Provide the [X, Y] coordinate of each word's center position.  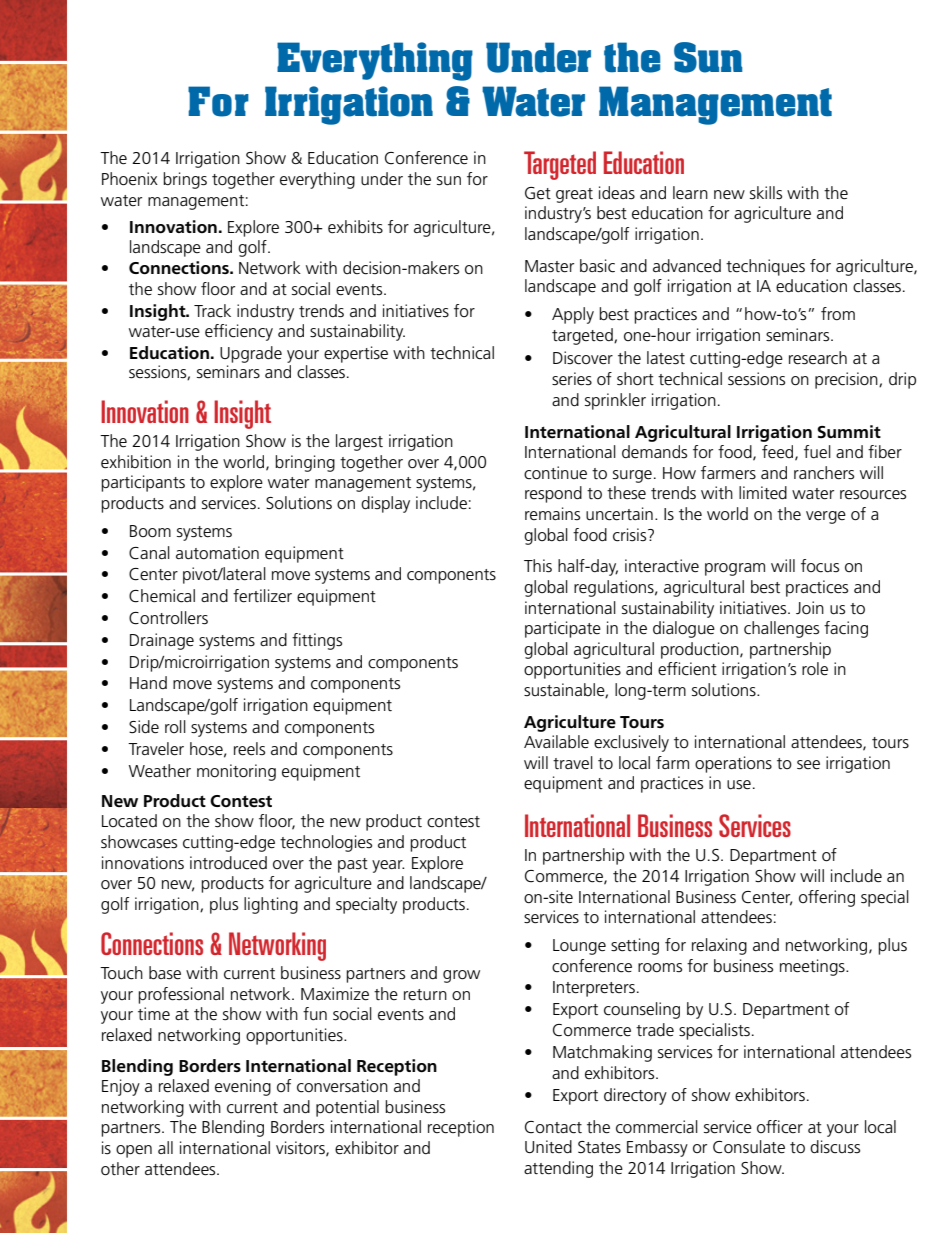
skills [766, 192]
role [815, 669]
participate [563, 629]
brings [185, 180]
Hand [148, 682]
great [574, 195]
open [134, 1151]
